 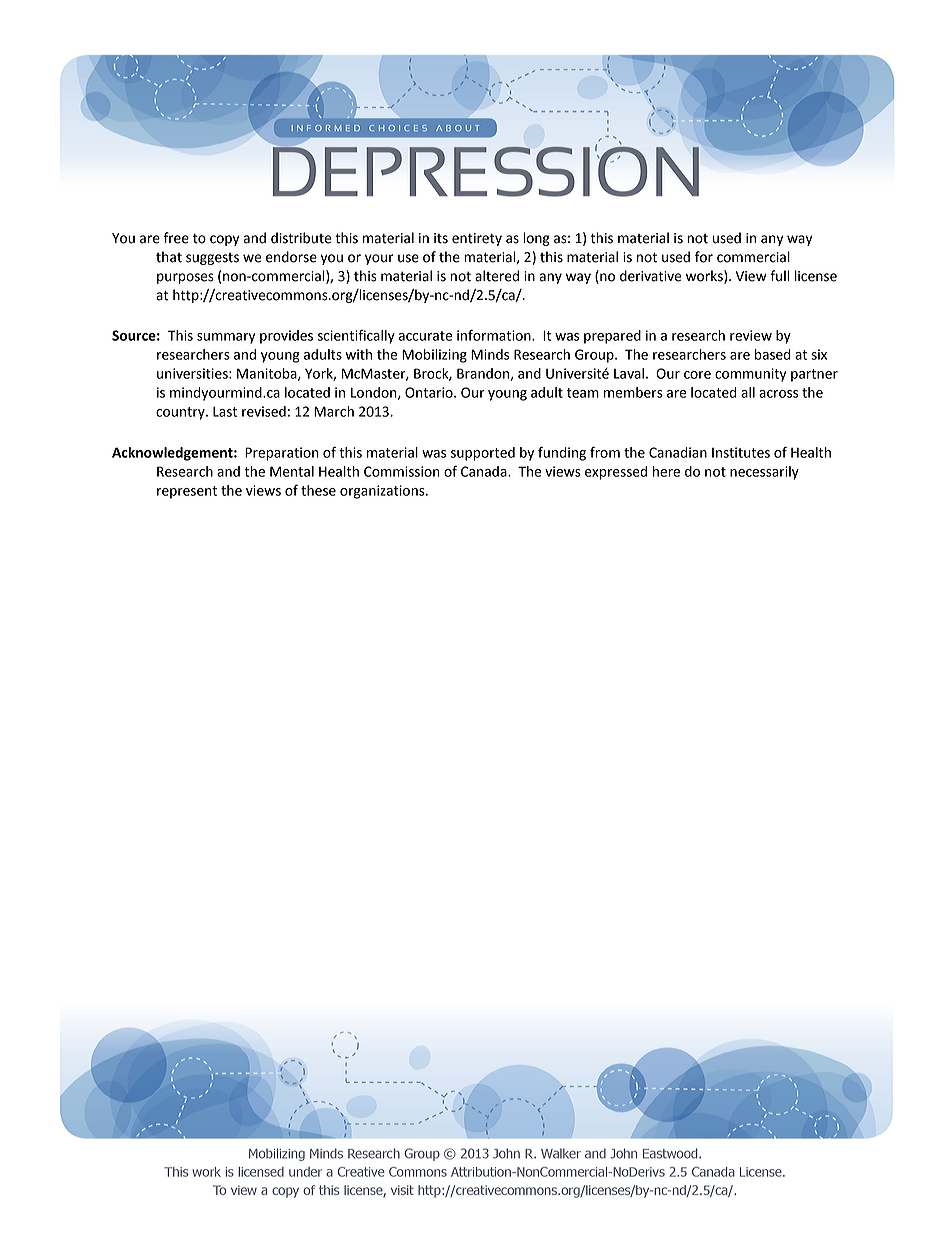 I want to click on represent, so click(x=187, y=492).
